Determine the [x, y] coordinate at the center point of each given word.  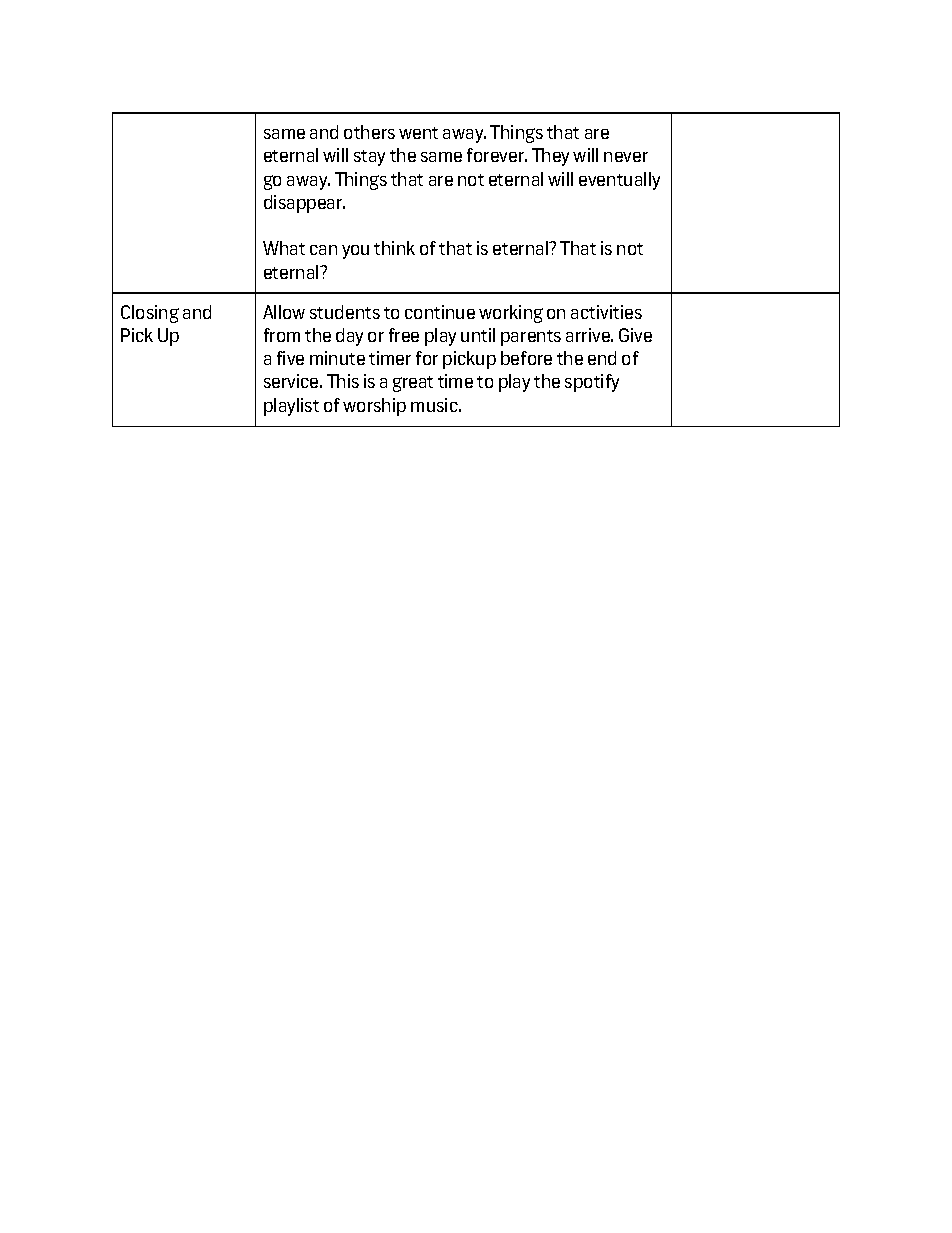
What [284, 248]
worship [374, 407]
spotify [592, 383]
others [369, 132]
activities [606, 312]
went [418, 133]
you [355, 252]
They [550, 157]
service [292, 381]
